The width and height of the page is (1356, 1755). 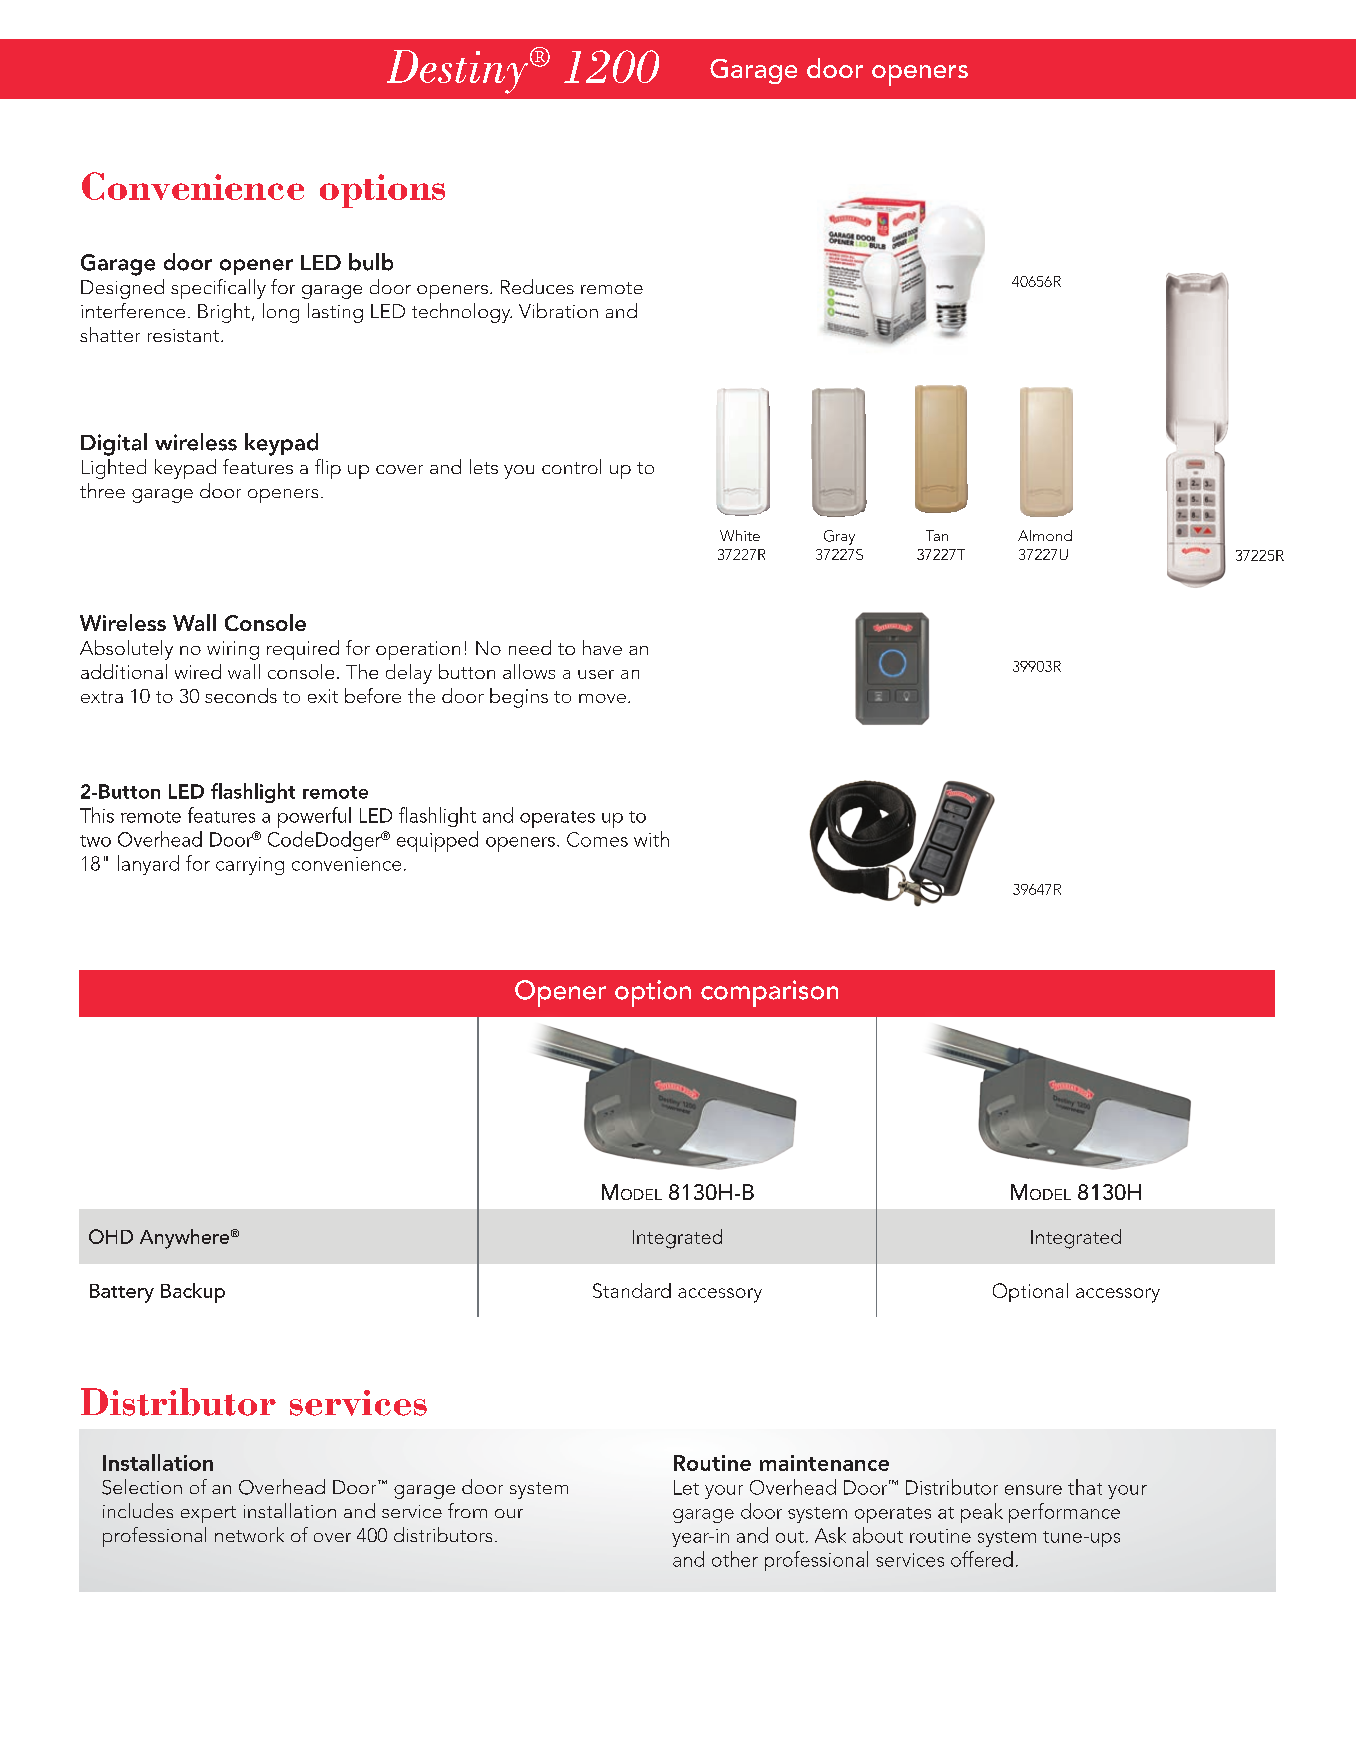 I want to click on Standard, so click(x=632, y=1290).
